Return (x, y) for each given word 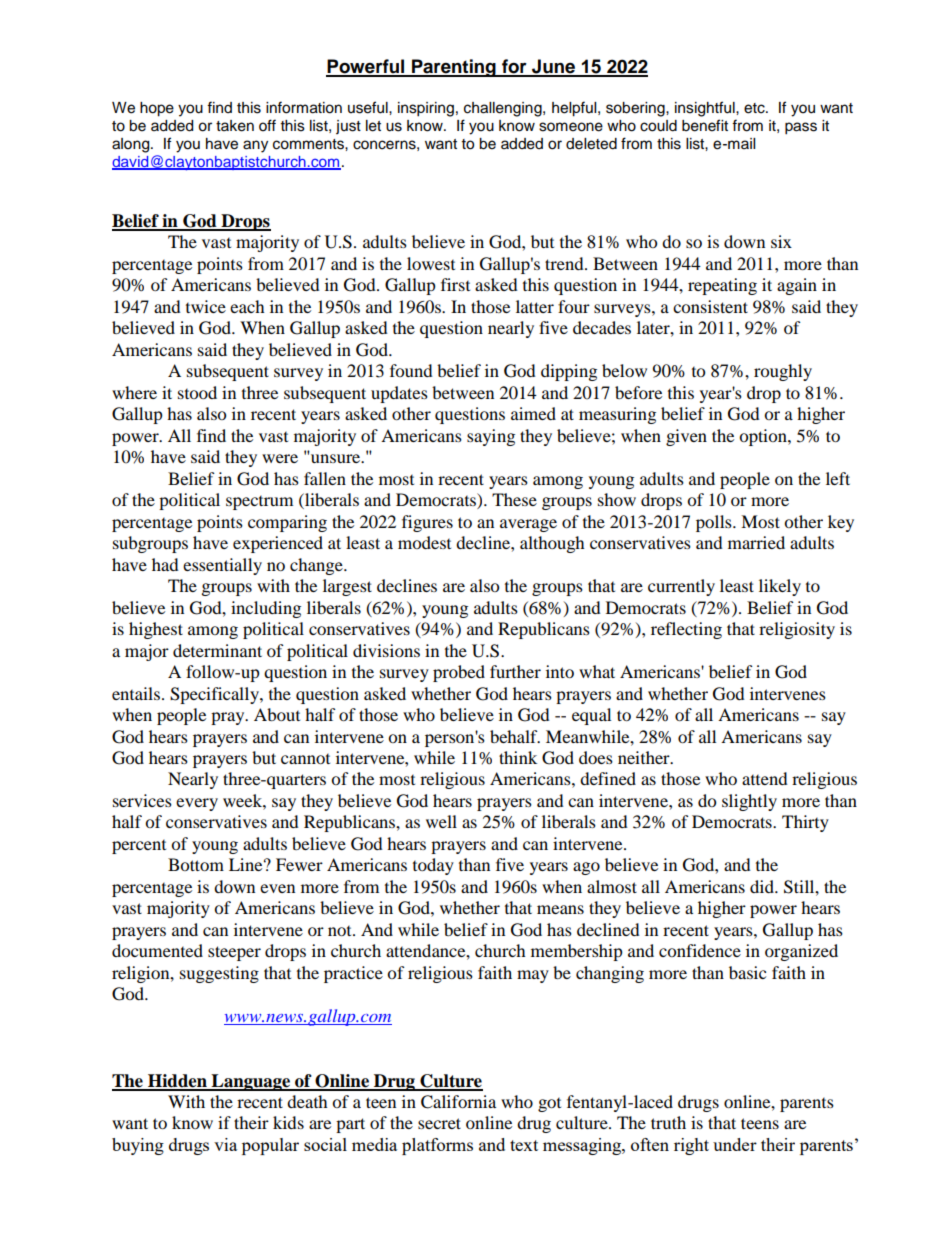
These (514, 499)
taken (235, 126)
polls (715, 523)
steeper (234, 953)
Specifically (215, 695)
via (225, 1144)
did (763, 886)
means (560, 909)
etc (755, 108)
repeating (722, 286)
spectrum (259, 503)
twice (206, 306)
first (455, 284)
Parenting (454, 68)
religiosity (797, 630)
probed (459, 673)
